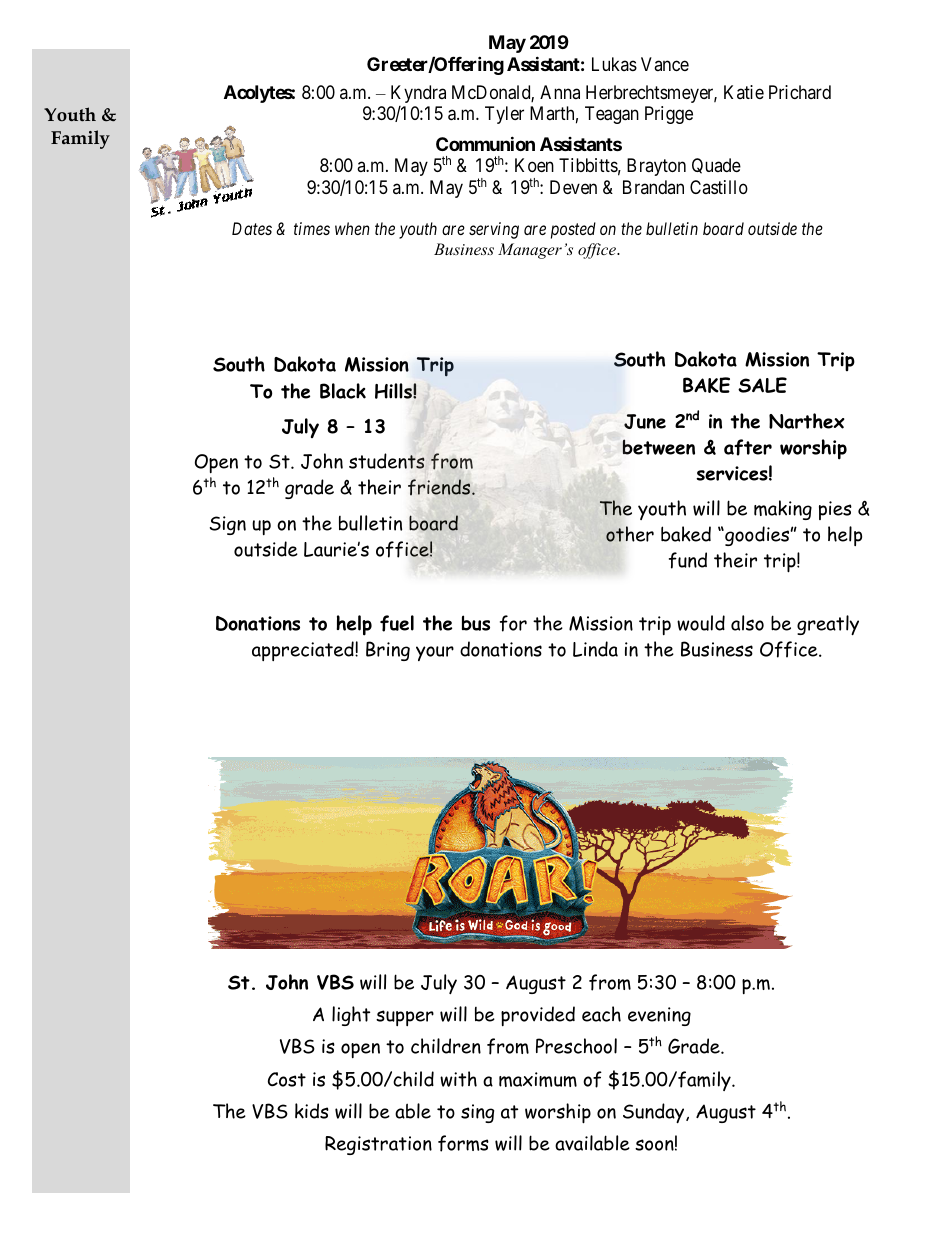 The width and height of the image is (952, 1233). Describe the element at coordinates (440, 487) in the image. I see `friends` at that location.
